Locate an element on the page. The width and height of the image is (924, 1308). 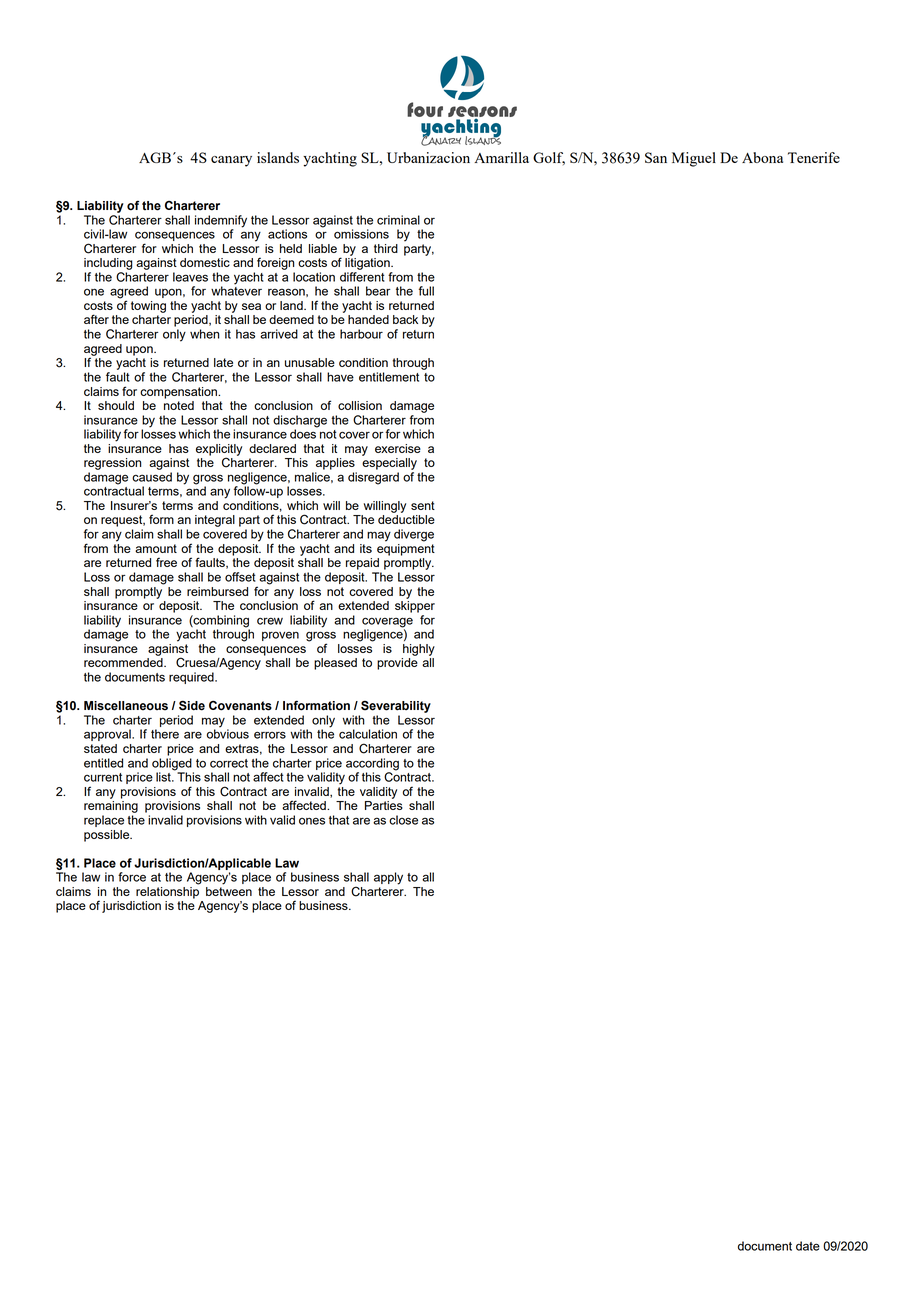
criminal is located at coordinates (398, 220).
